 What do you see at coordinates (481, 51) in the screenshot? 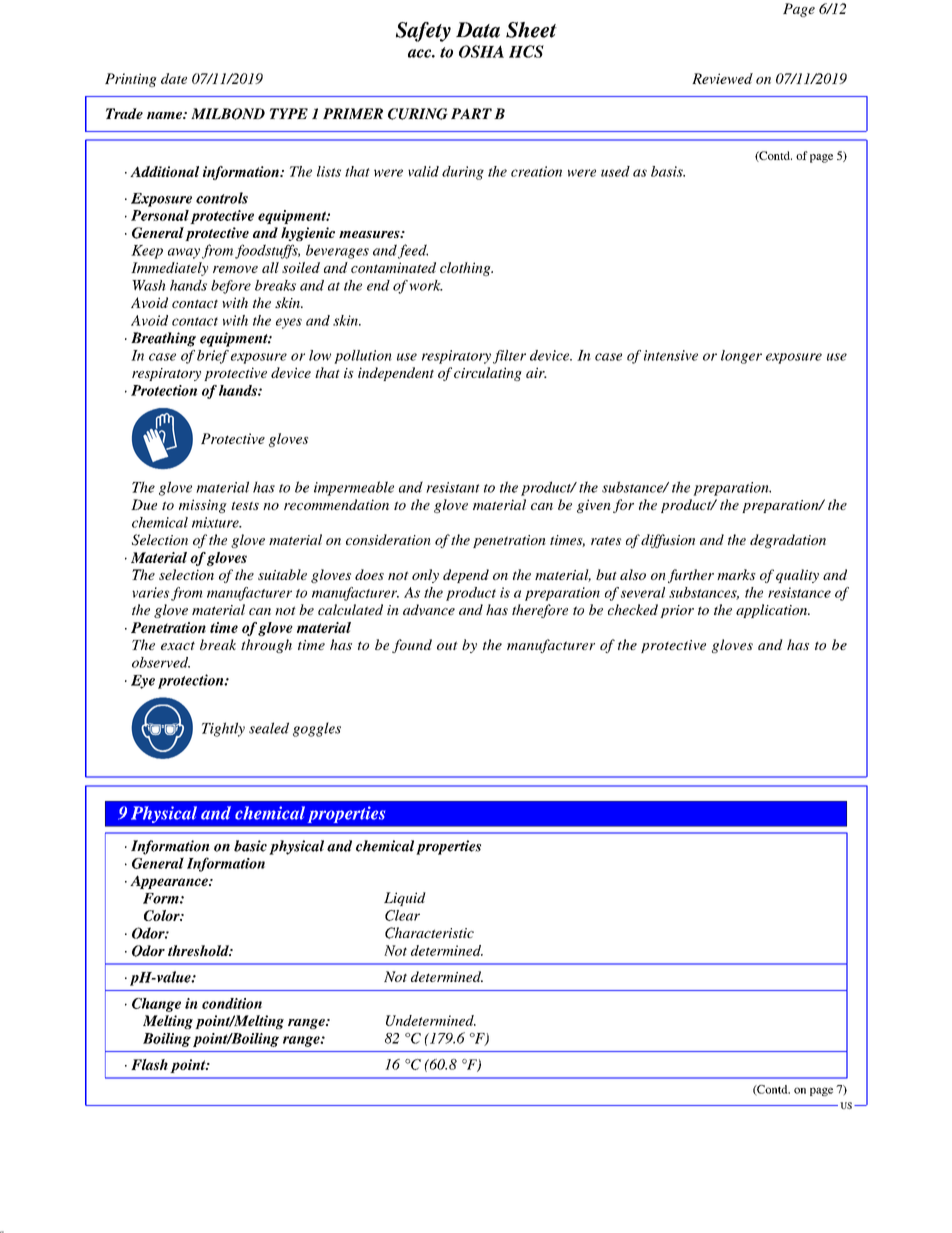
I see `OSHA` at bounding box center [481, 51].
